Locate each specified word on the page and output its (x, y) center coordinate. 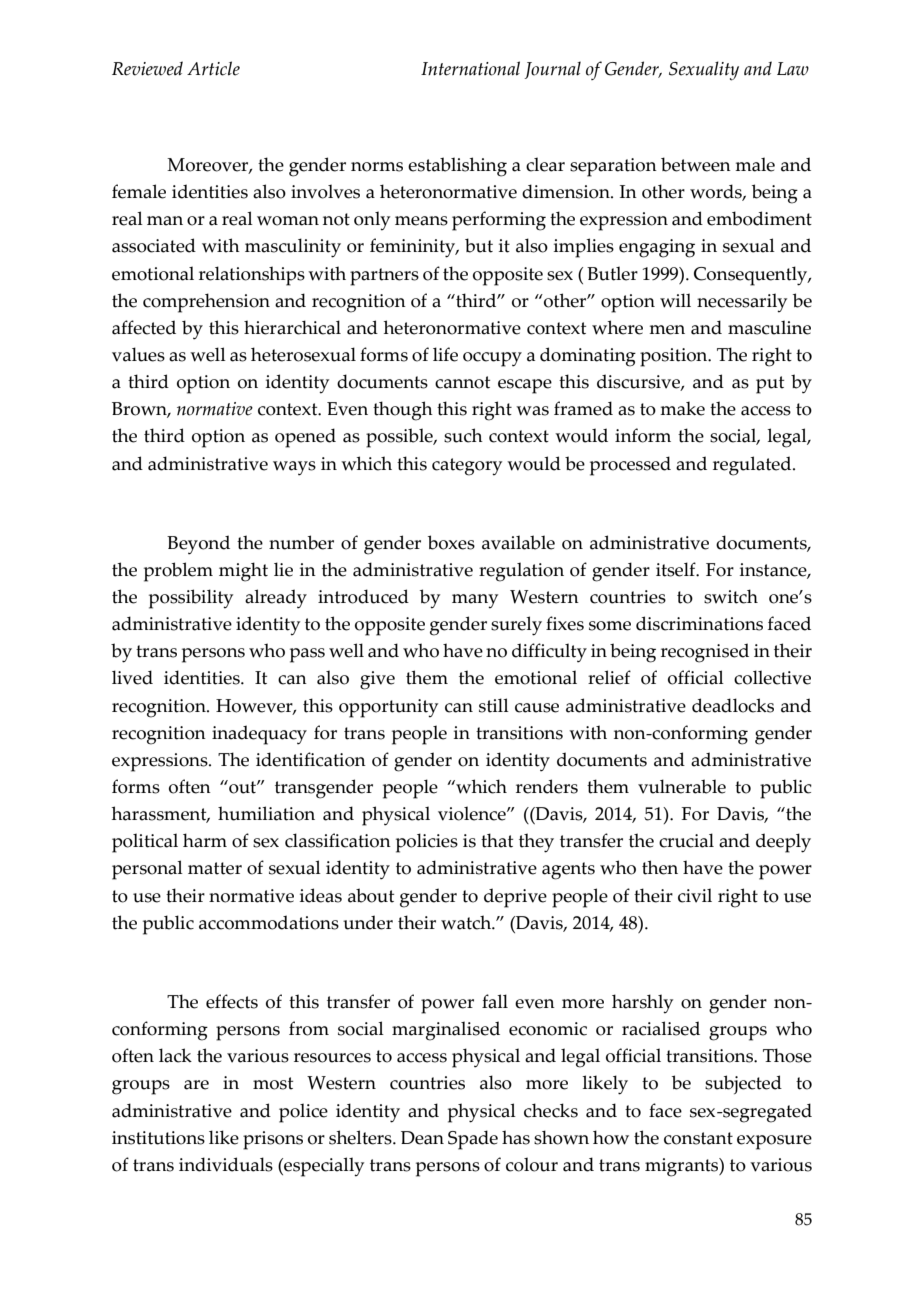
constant (698, 1138)
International (470, 68)
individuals (226, 1164)
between (696, 164)
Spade (473, 1140)
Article (213, 68)
